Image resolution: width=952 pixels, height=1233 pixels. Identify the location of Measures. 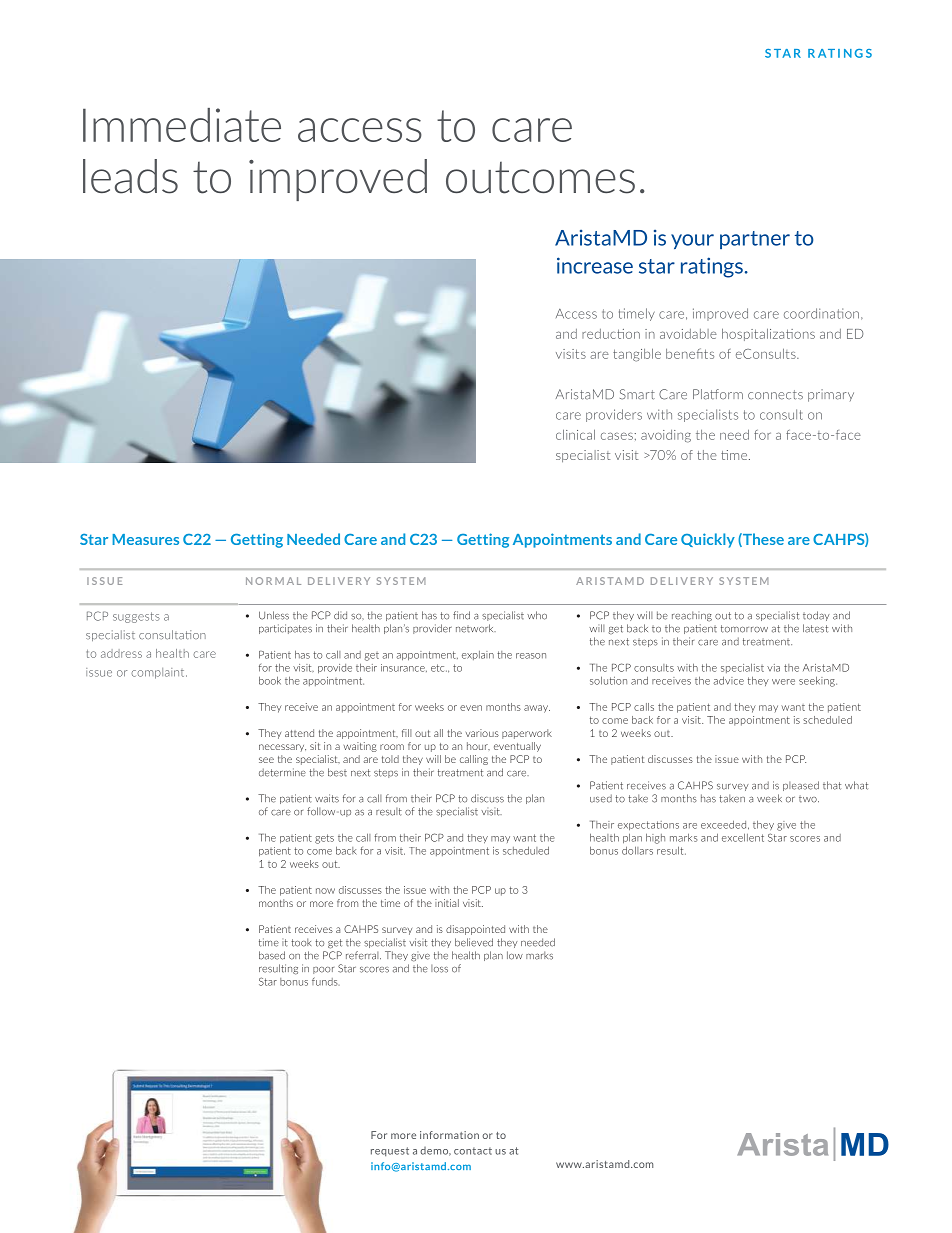
(146, 539).
